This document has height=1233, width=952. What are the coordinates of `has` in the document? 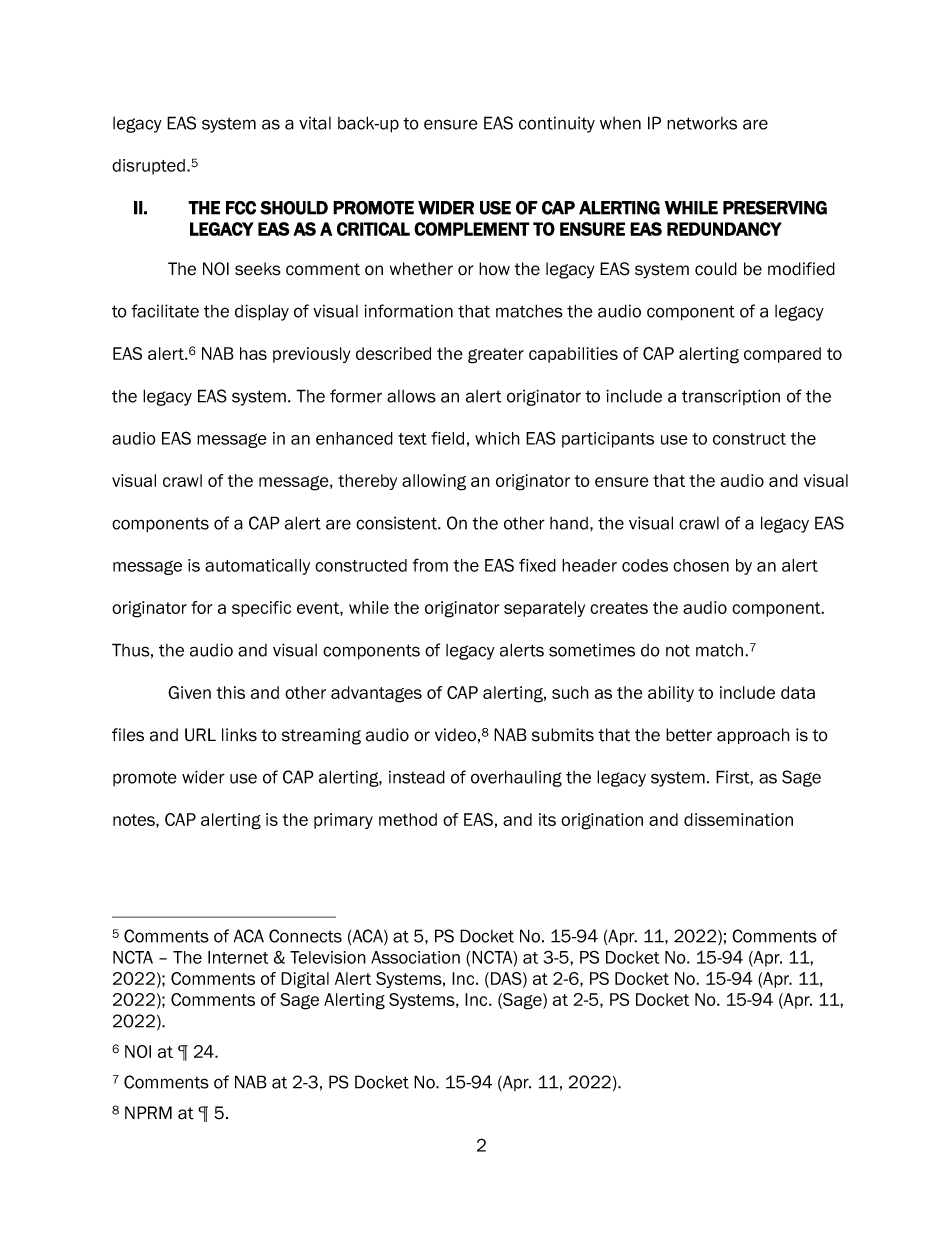 It's located at (253, 353).
